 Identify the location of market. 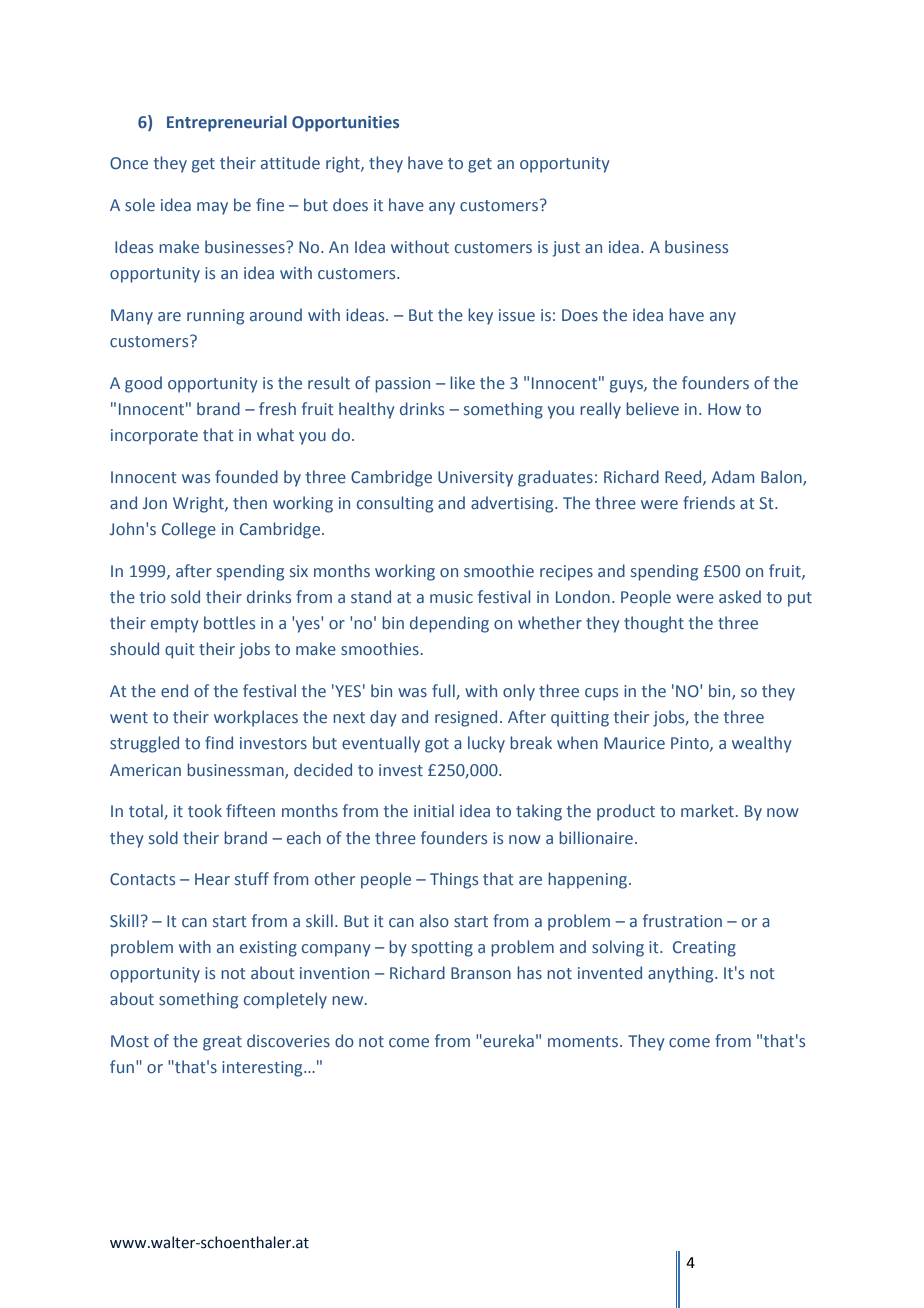
(707, 810).
